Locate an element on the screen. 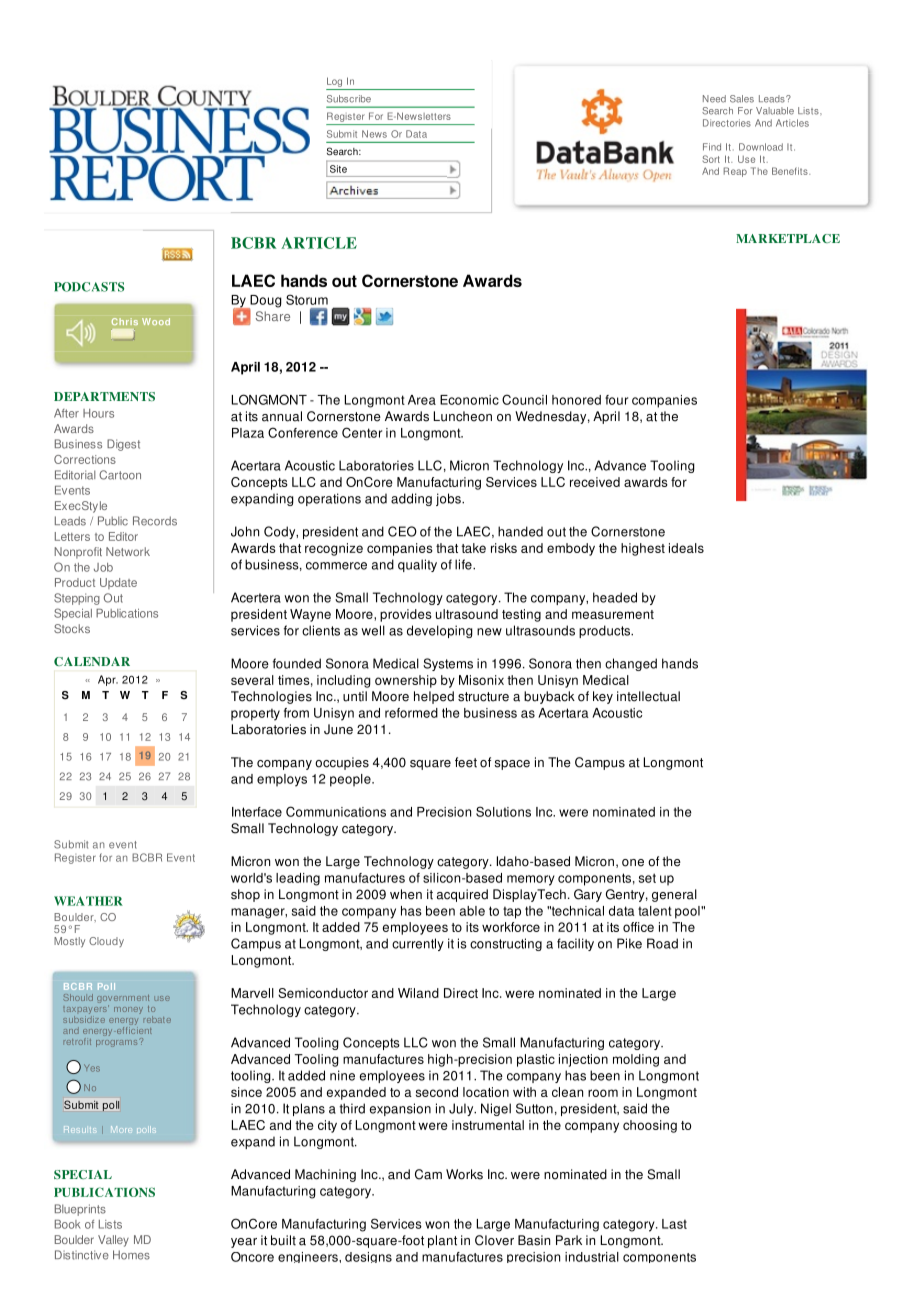  ideals is located at coordinates (686, 548).
